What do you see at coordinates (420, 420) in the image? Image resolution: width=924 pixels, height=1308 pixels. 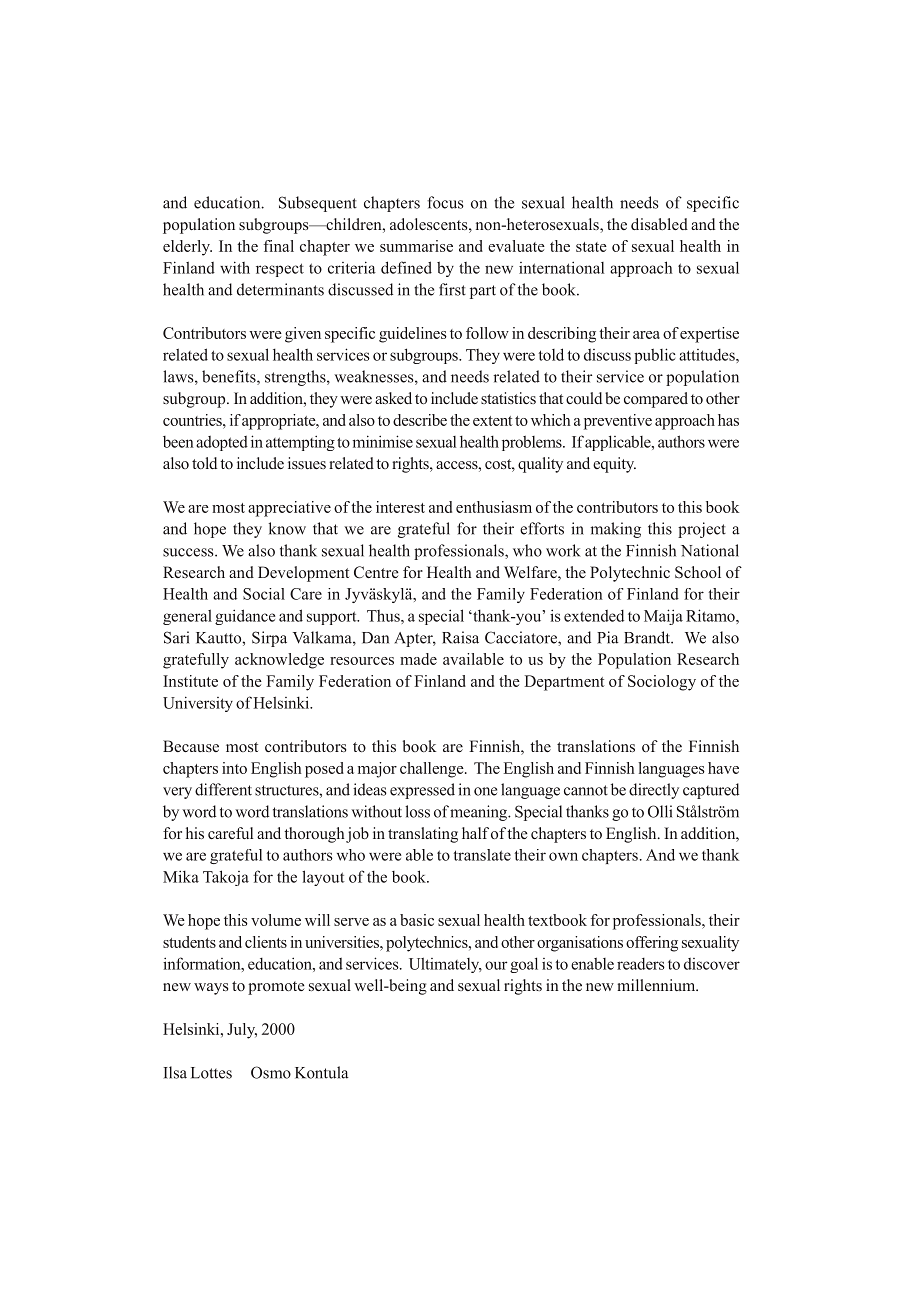 I see `describe` at bounding box center [420, 420].
